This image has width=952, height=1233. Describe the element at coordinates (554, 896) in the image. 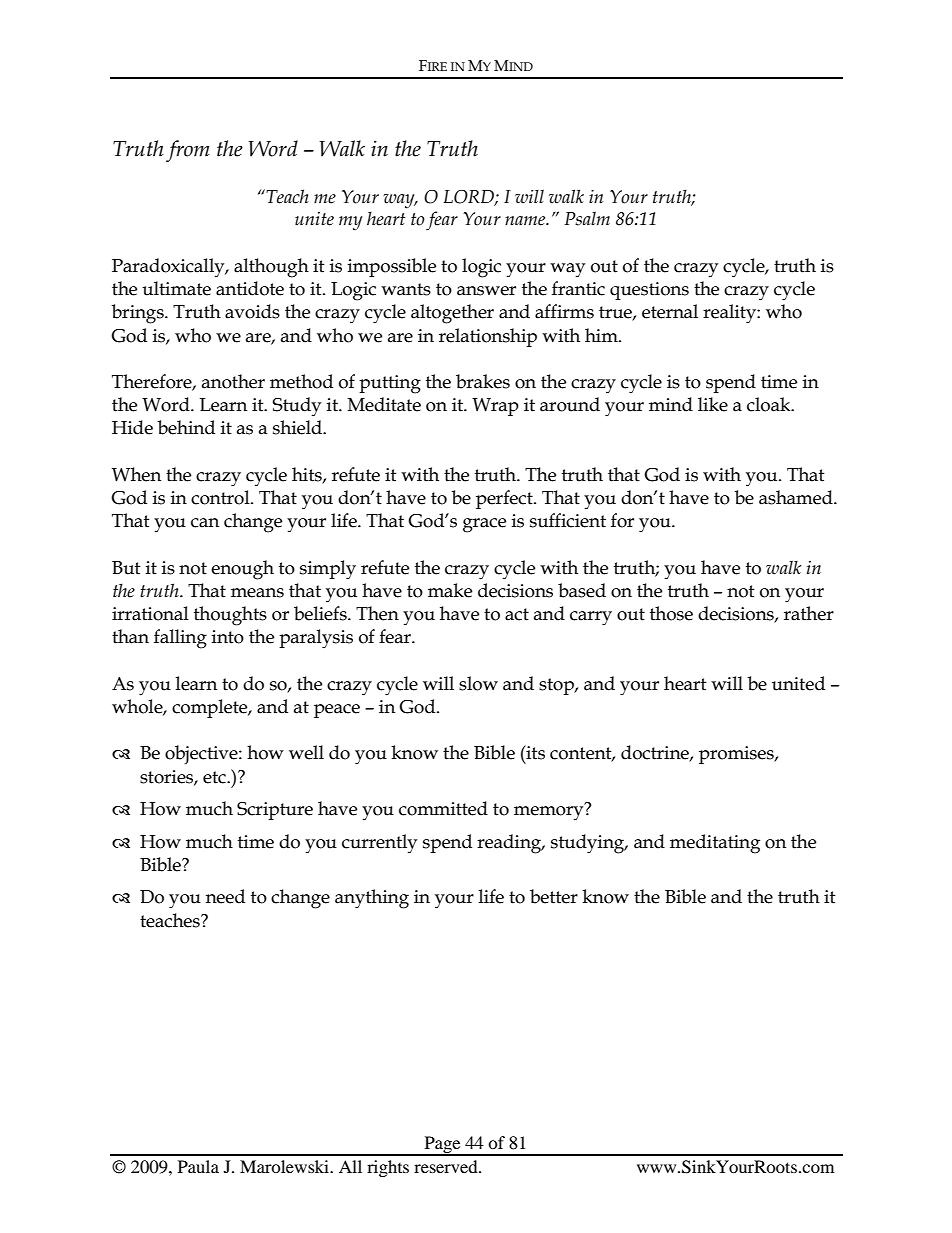

I see `better` at that location.
